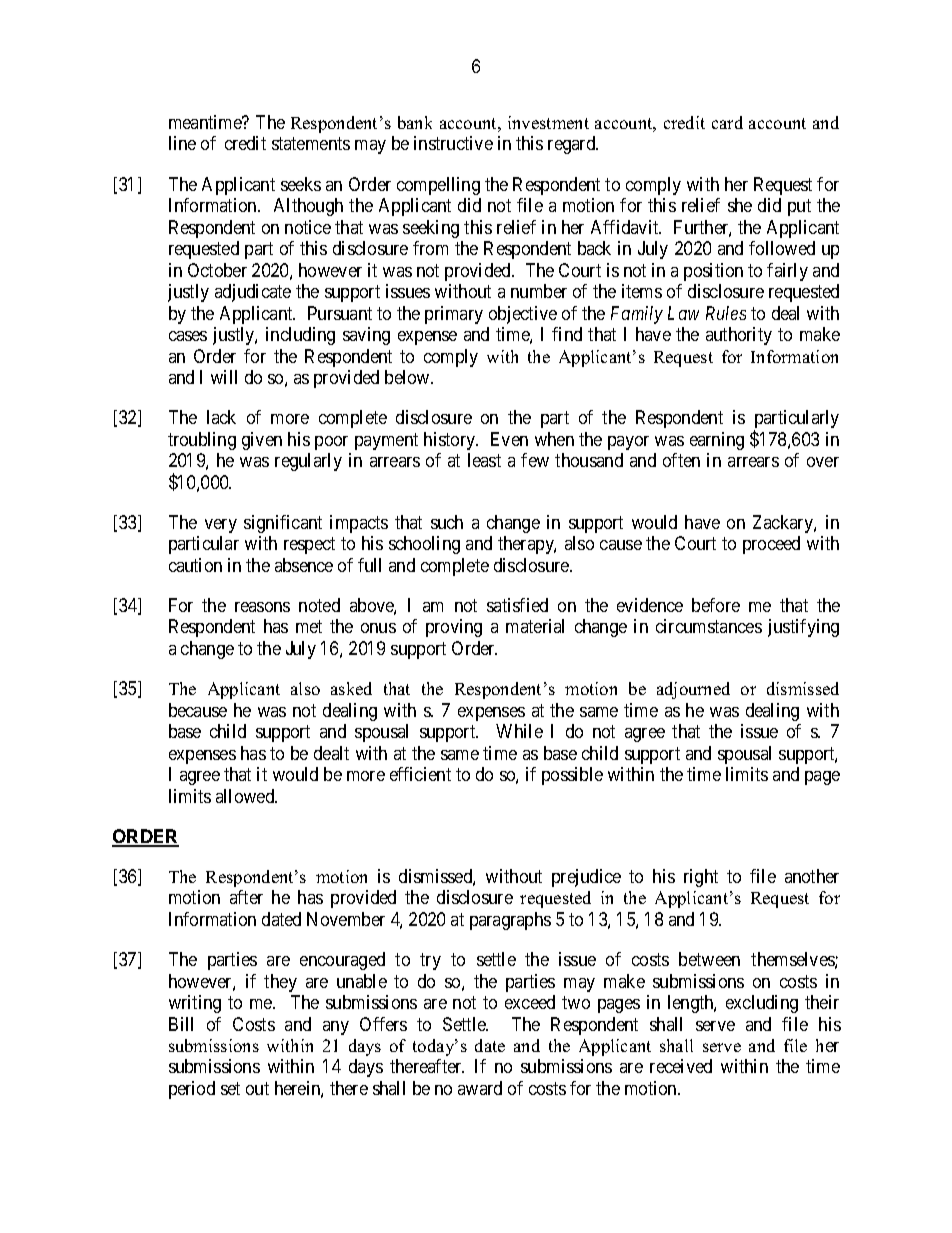 Image resolution: width=952 pixels, height=1233 pixels. Describe the element at coordinates (681, 1066) in the screenshot. I see `received` at that location.
